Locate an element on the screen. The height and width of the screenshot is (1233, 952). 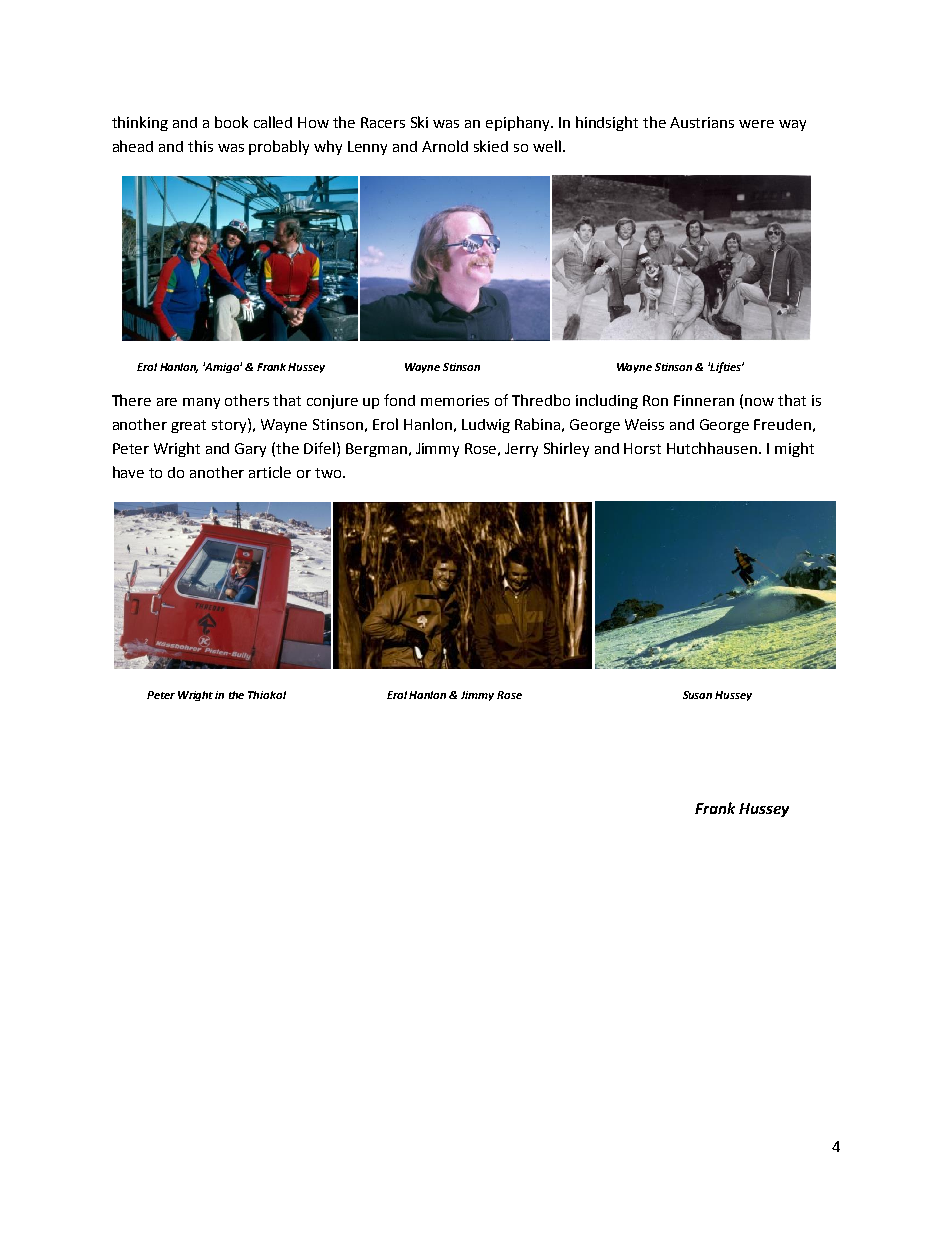
others is located at coordinates (247, 400).
